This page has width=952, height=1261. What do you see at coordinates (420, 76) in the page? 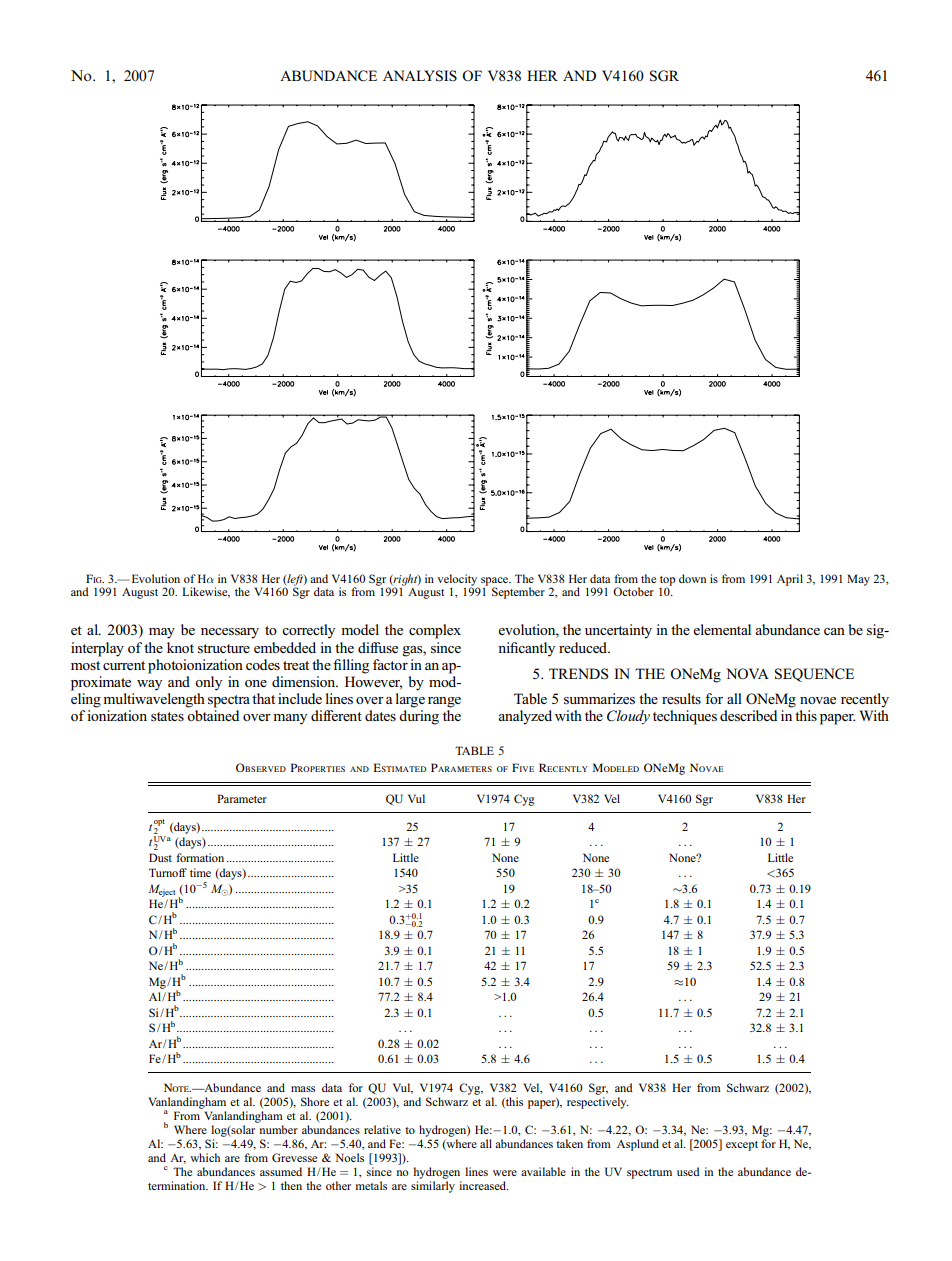
I see `ANALYSIS` at bounding box center [420, 76].
